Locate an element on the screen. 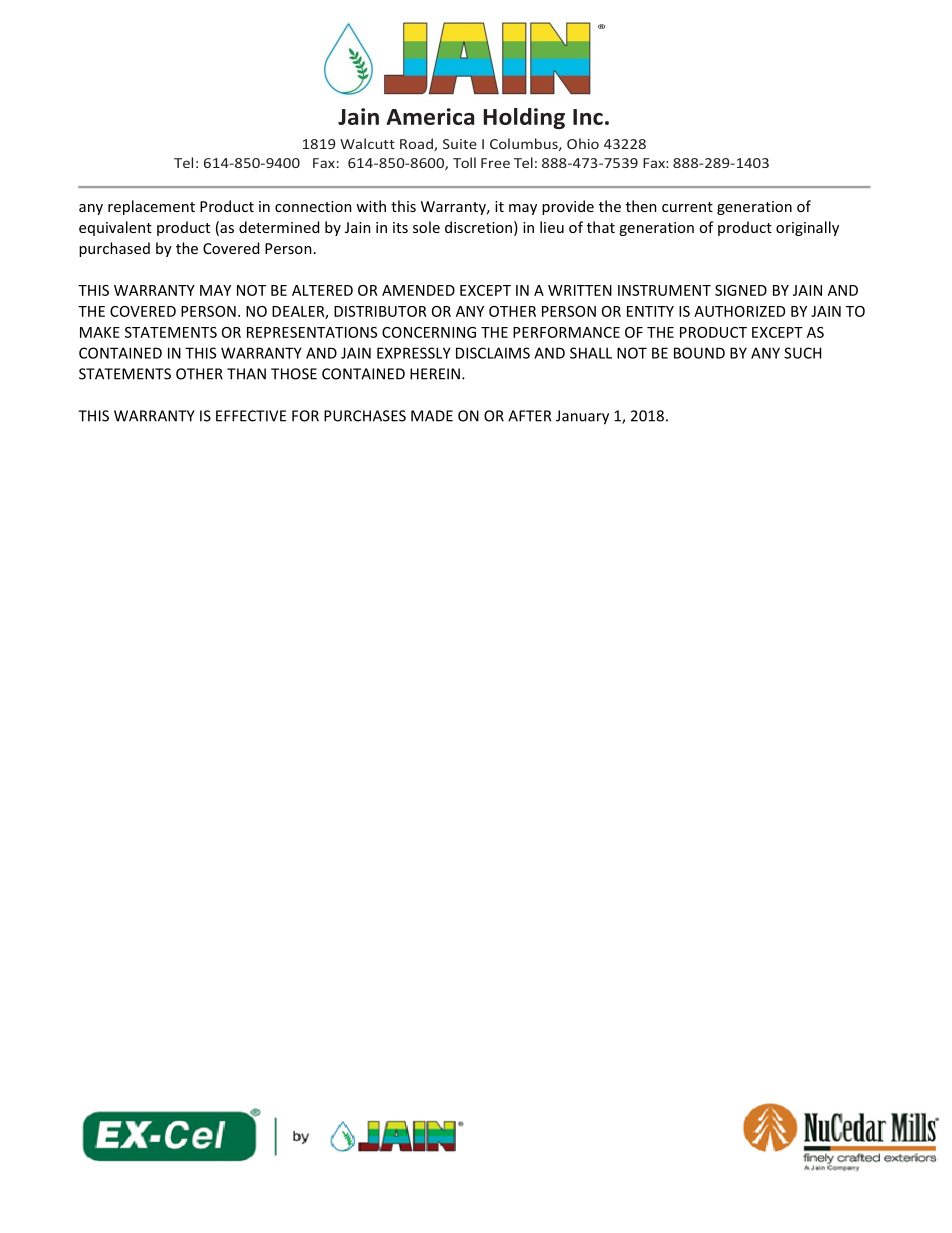 The width and height of the screenshot is (952, 1233). AUTHORIZED is located at coordinates (739, 311).
